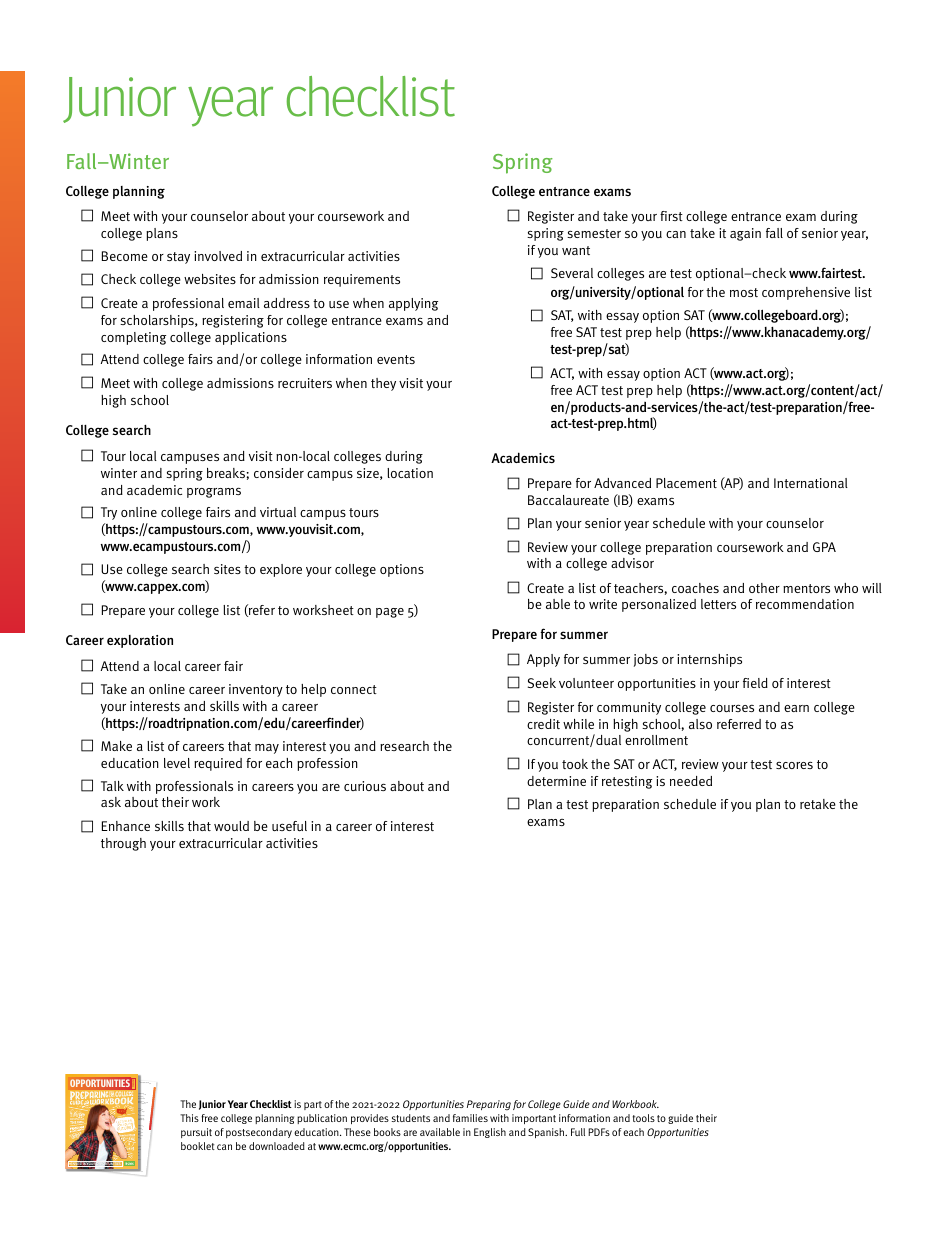 The height and width of the document is (1233, 952). Describe the element at coordinates (806, 293) in the document. I see `comprehensive` at that location.
